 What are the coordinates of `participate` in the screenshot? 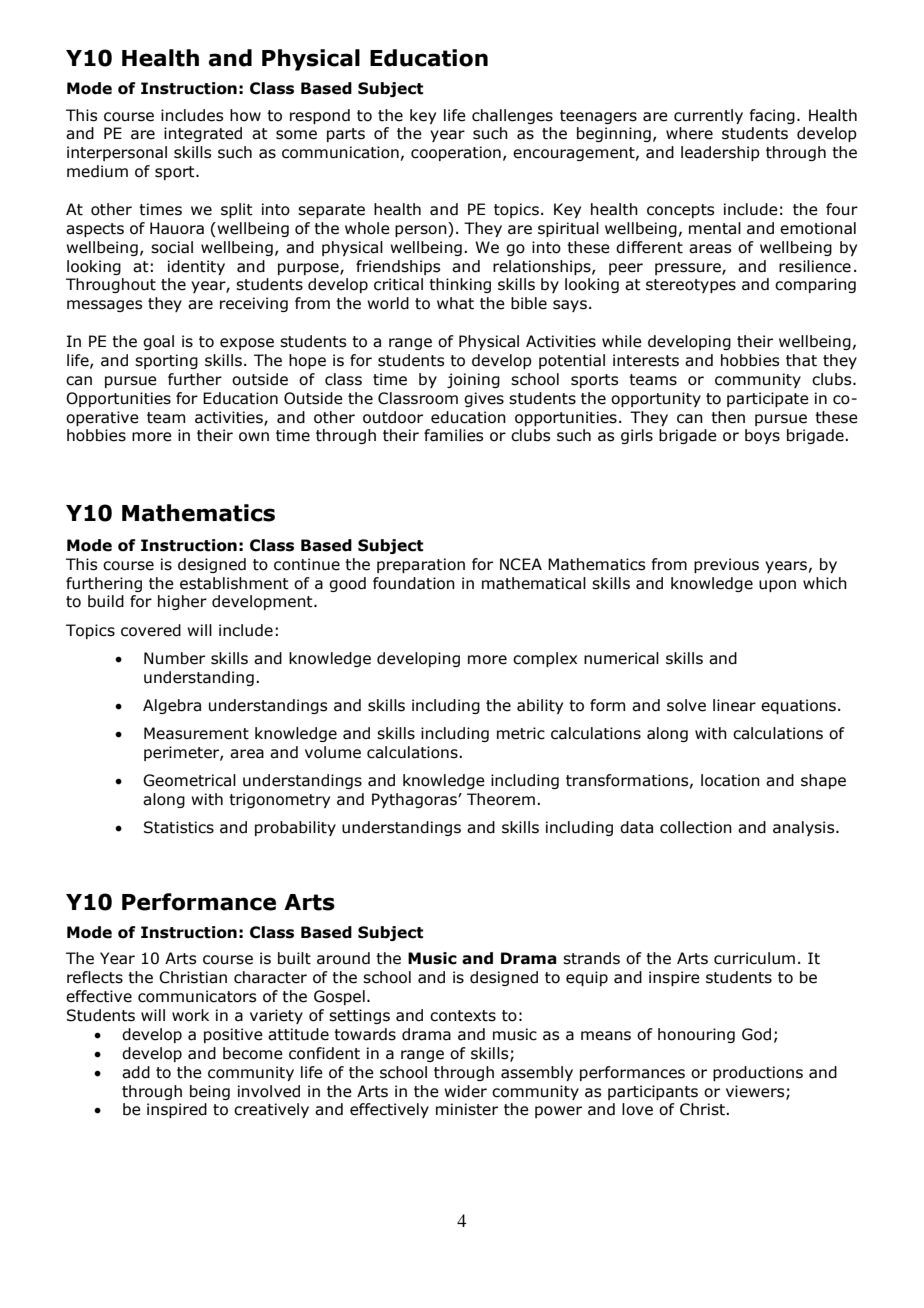 It's located at (768, 399).
